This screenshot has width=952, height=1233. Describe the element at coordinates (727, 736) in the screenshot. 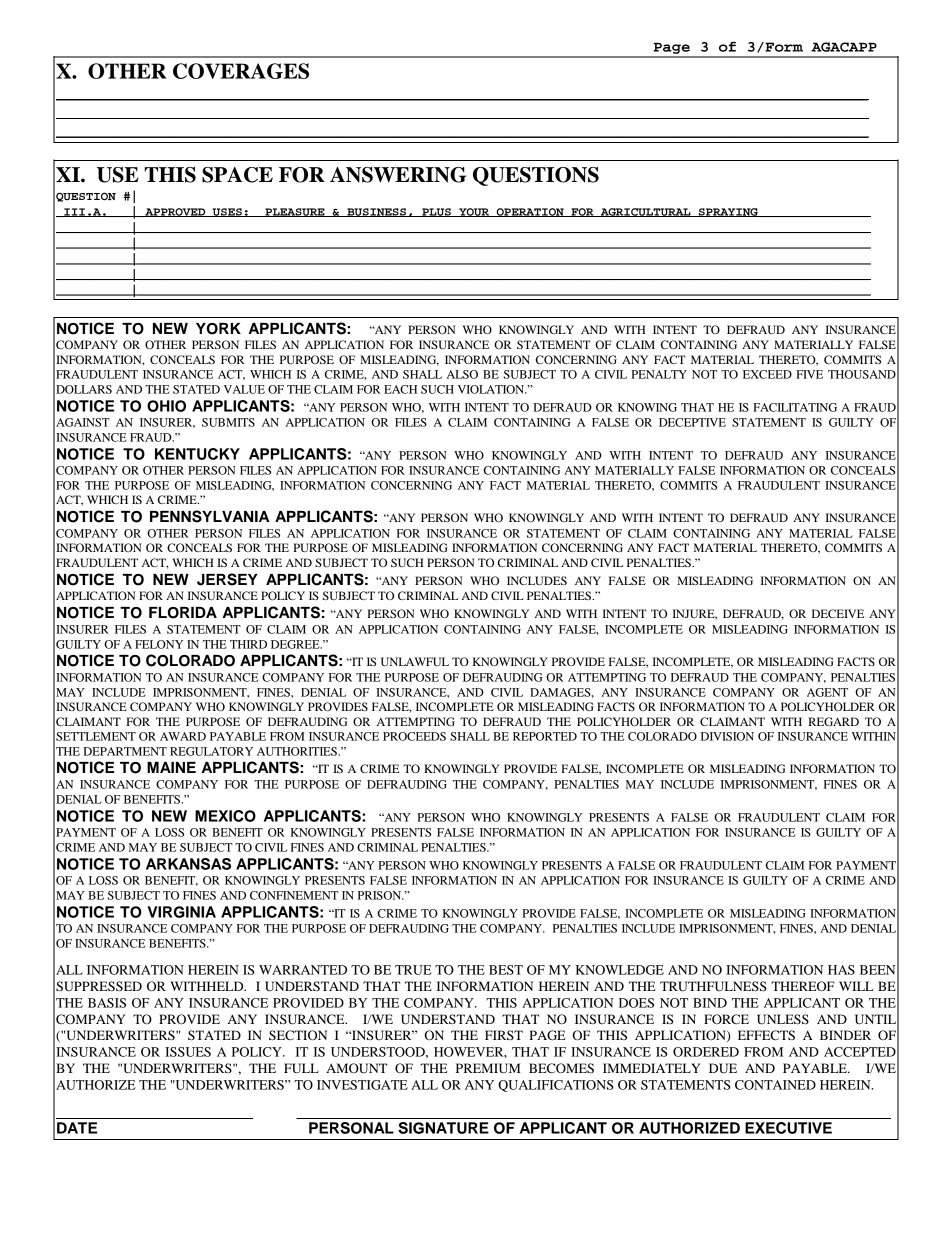

I see `DIVISION` at that location.
